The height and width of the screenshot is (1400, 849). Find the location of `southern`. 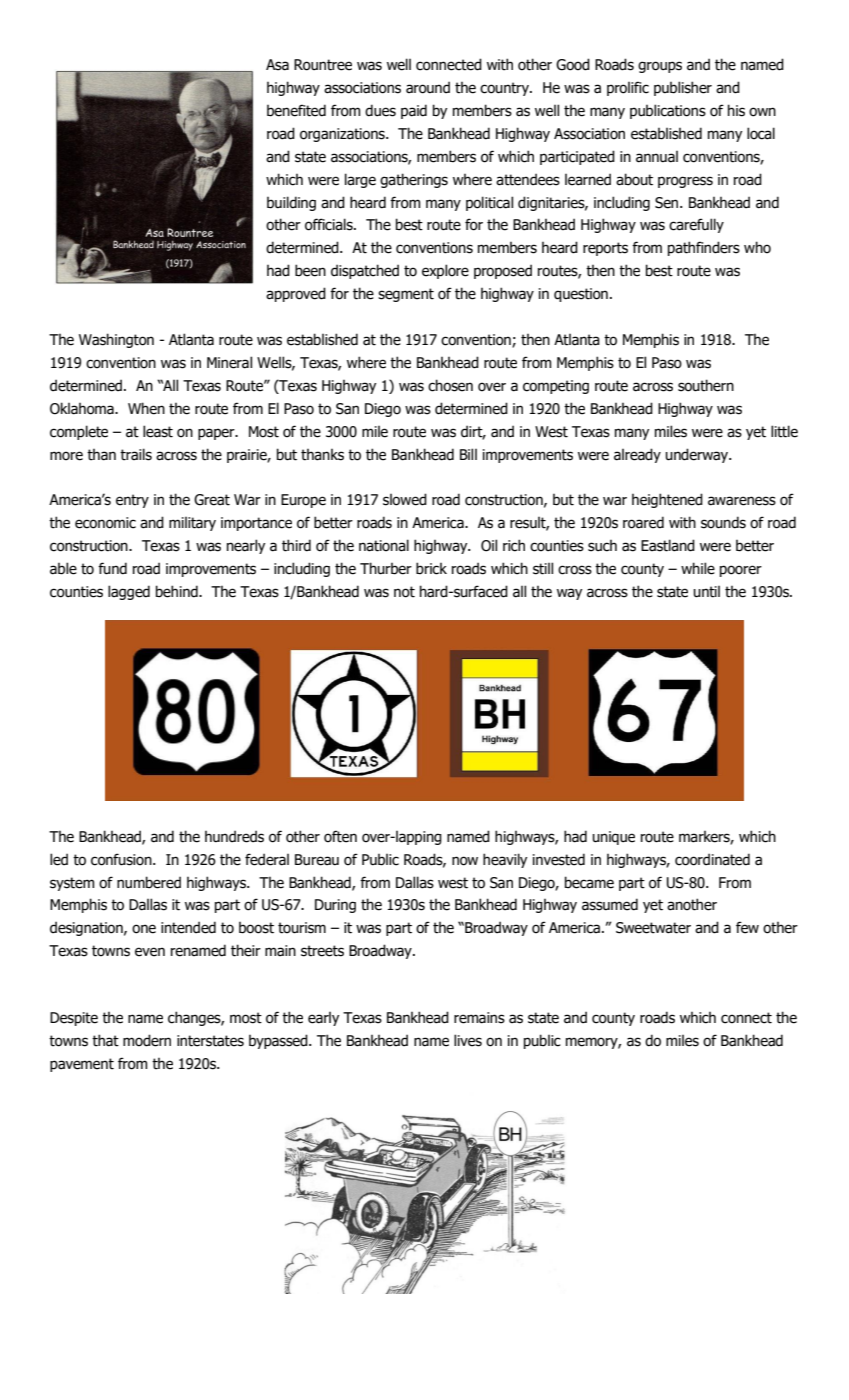

southern is located at coordinates (706, 385).
